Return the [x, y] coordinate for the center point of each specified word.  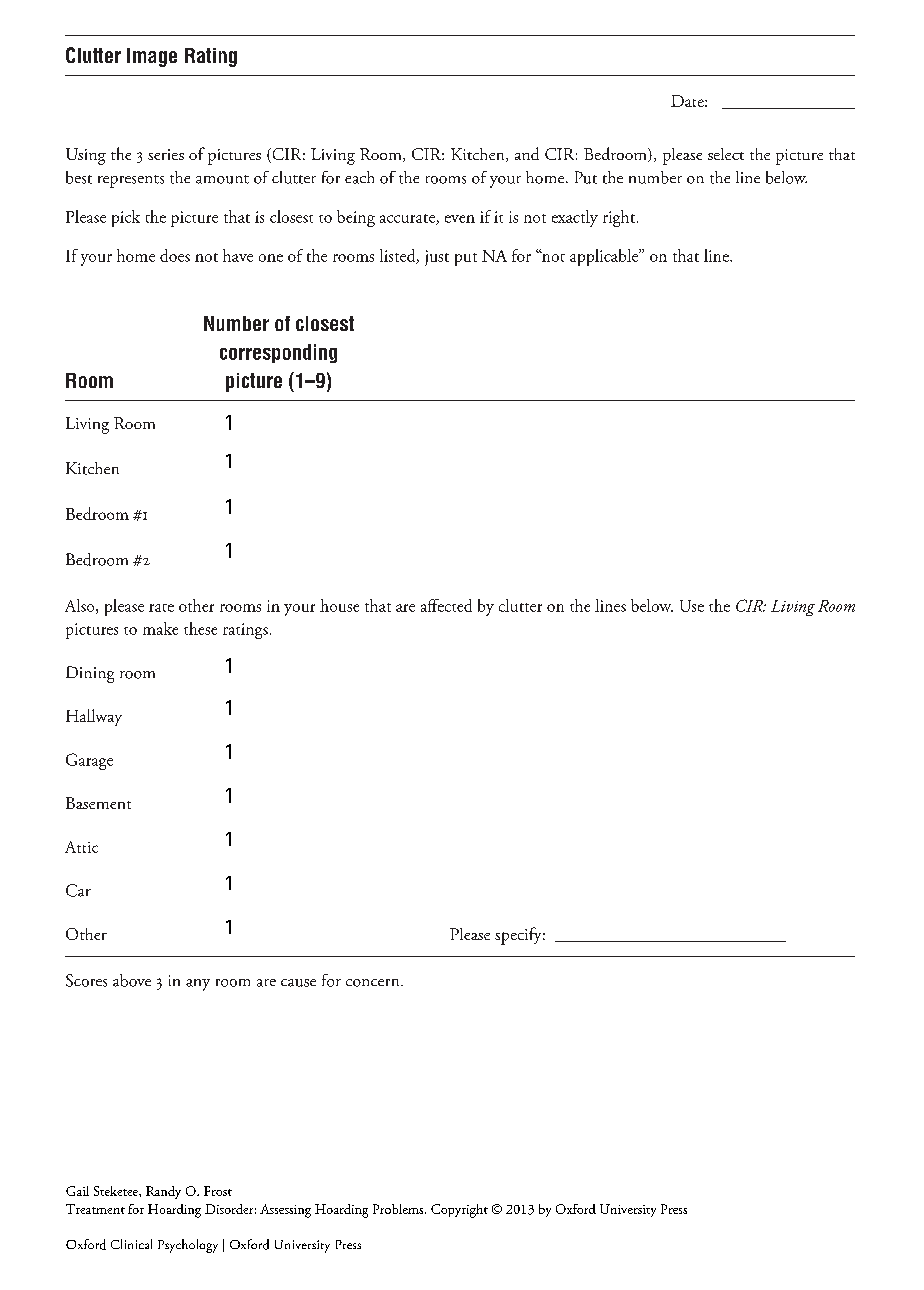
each [359, 177]
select [726, 154]
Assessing [285, 1211]
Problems [399, 1209]
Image [152, 57]
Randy [163, 1192]
